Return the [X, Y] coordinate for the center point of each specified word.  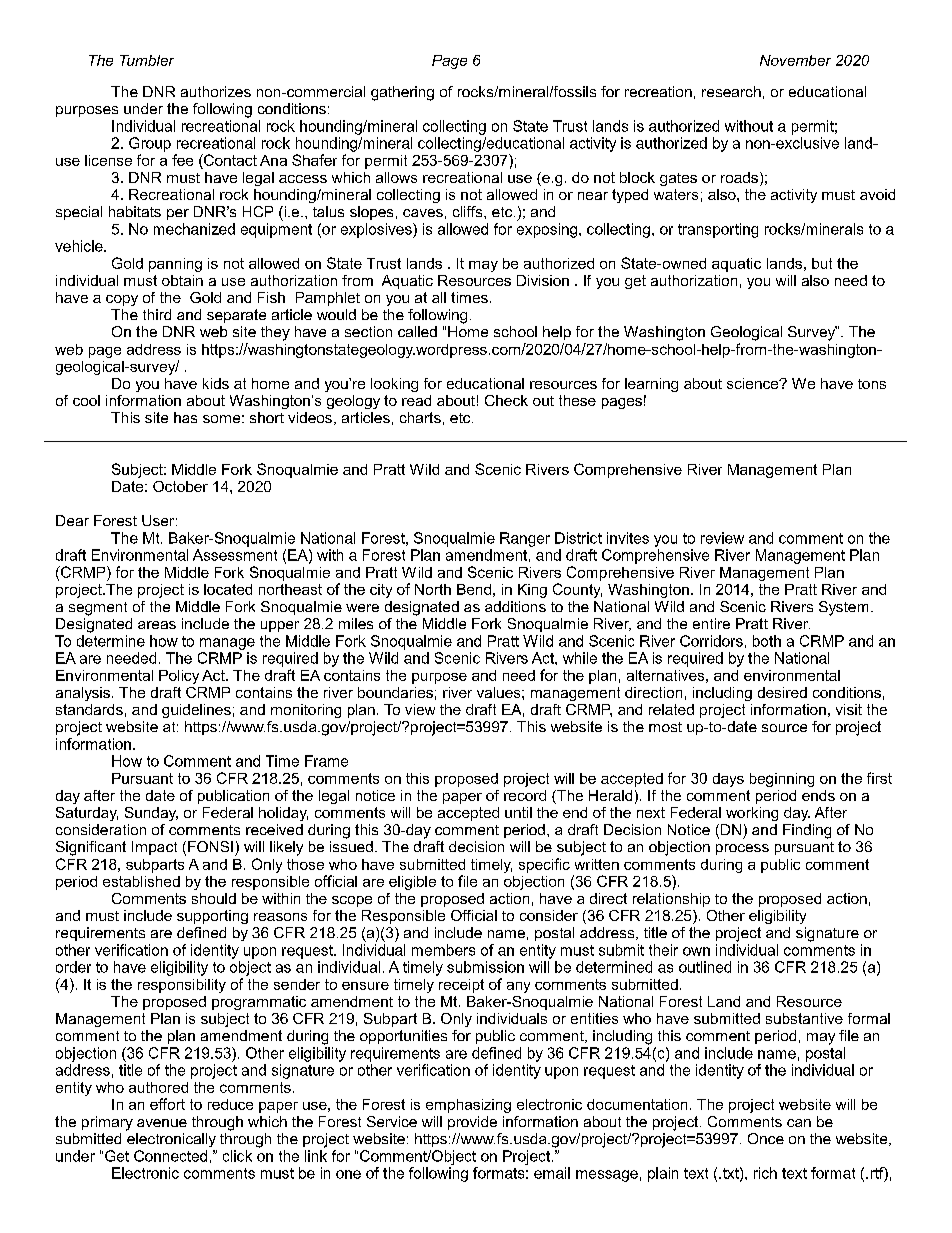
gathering [402, 93]
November [795, 60]
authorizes [216, 91]
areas [157, 625]
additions [515, 606]
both [767, 641]
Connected [170, 1156]
